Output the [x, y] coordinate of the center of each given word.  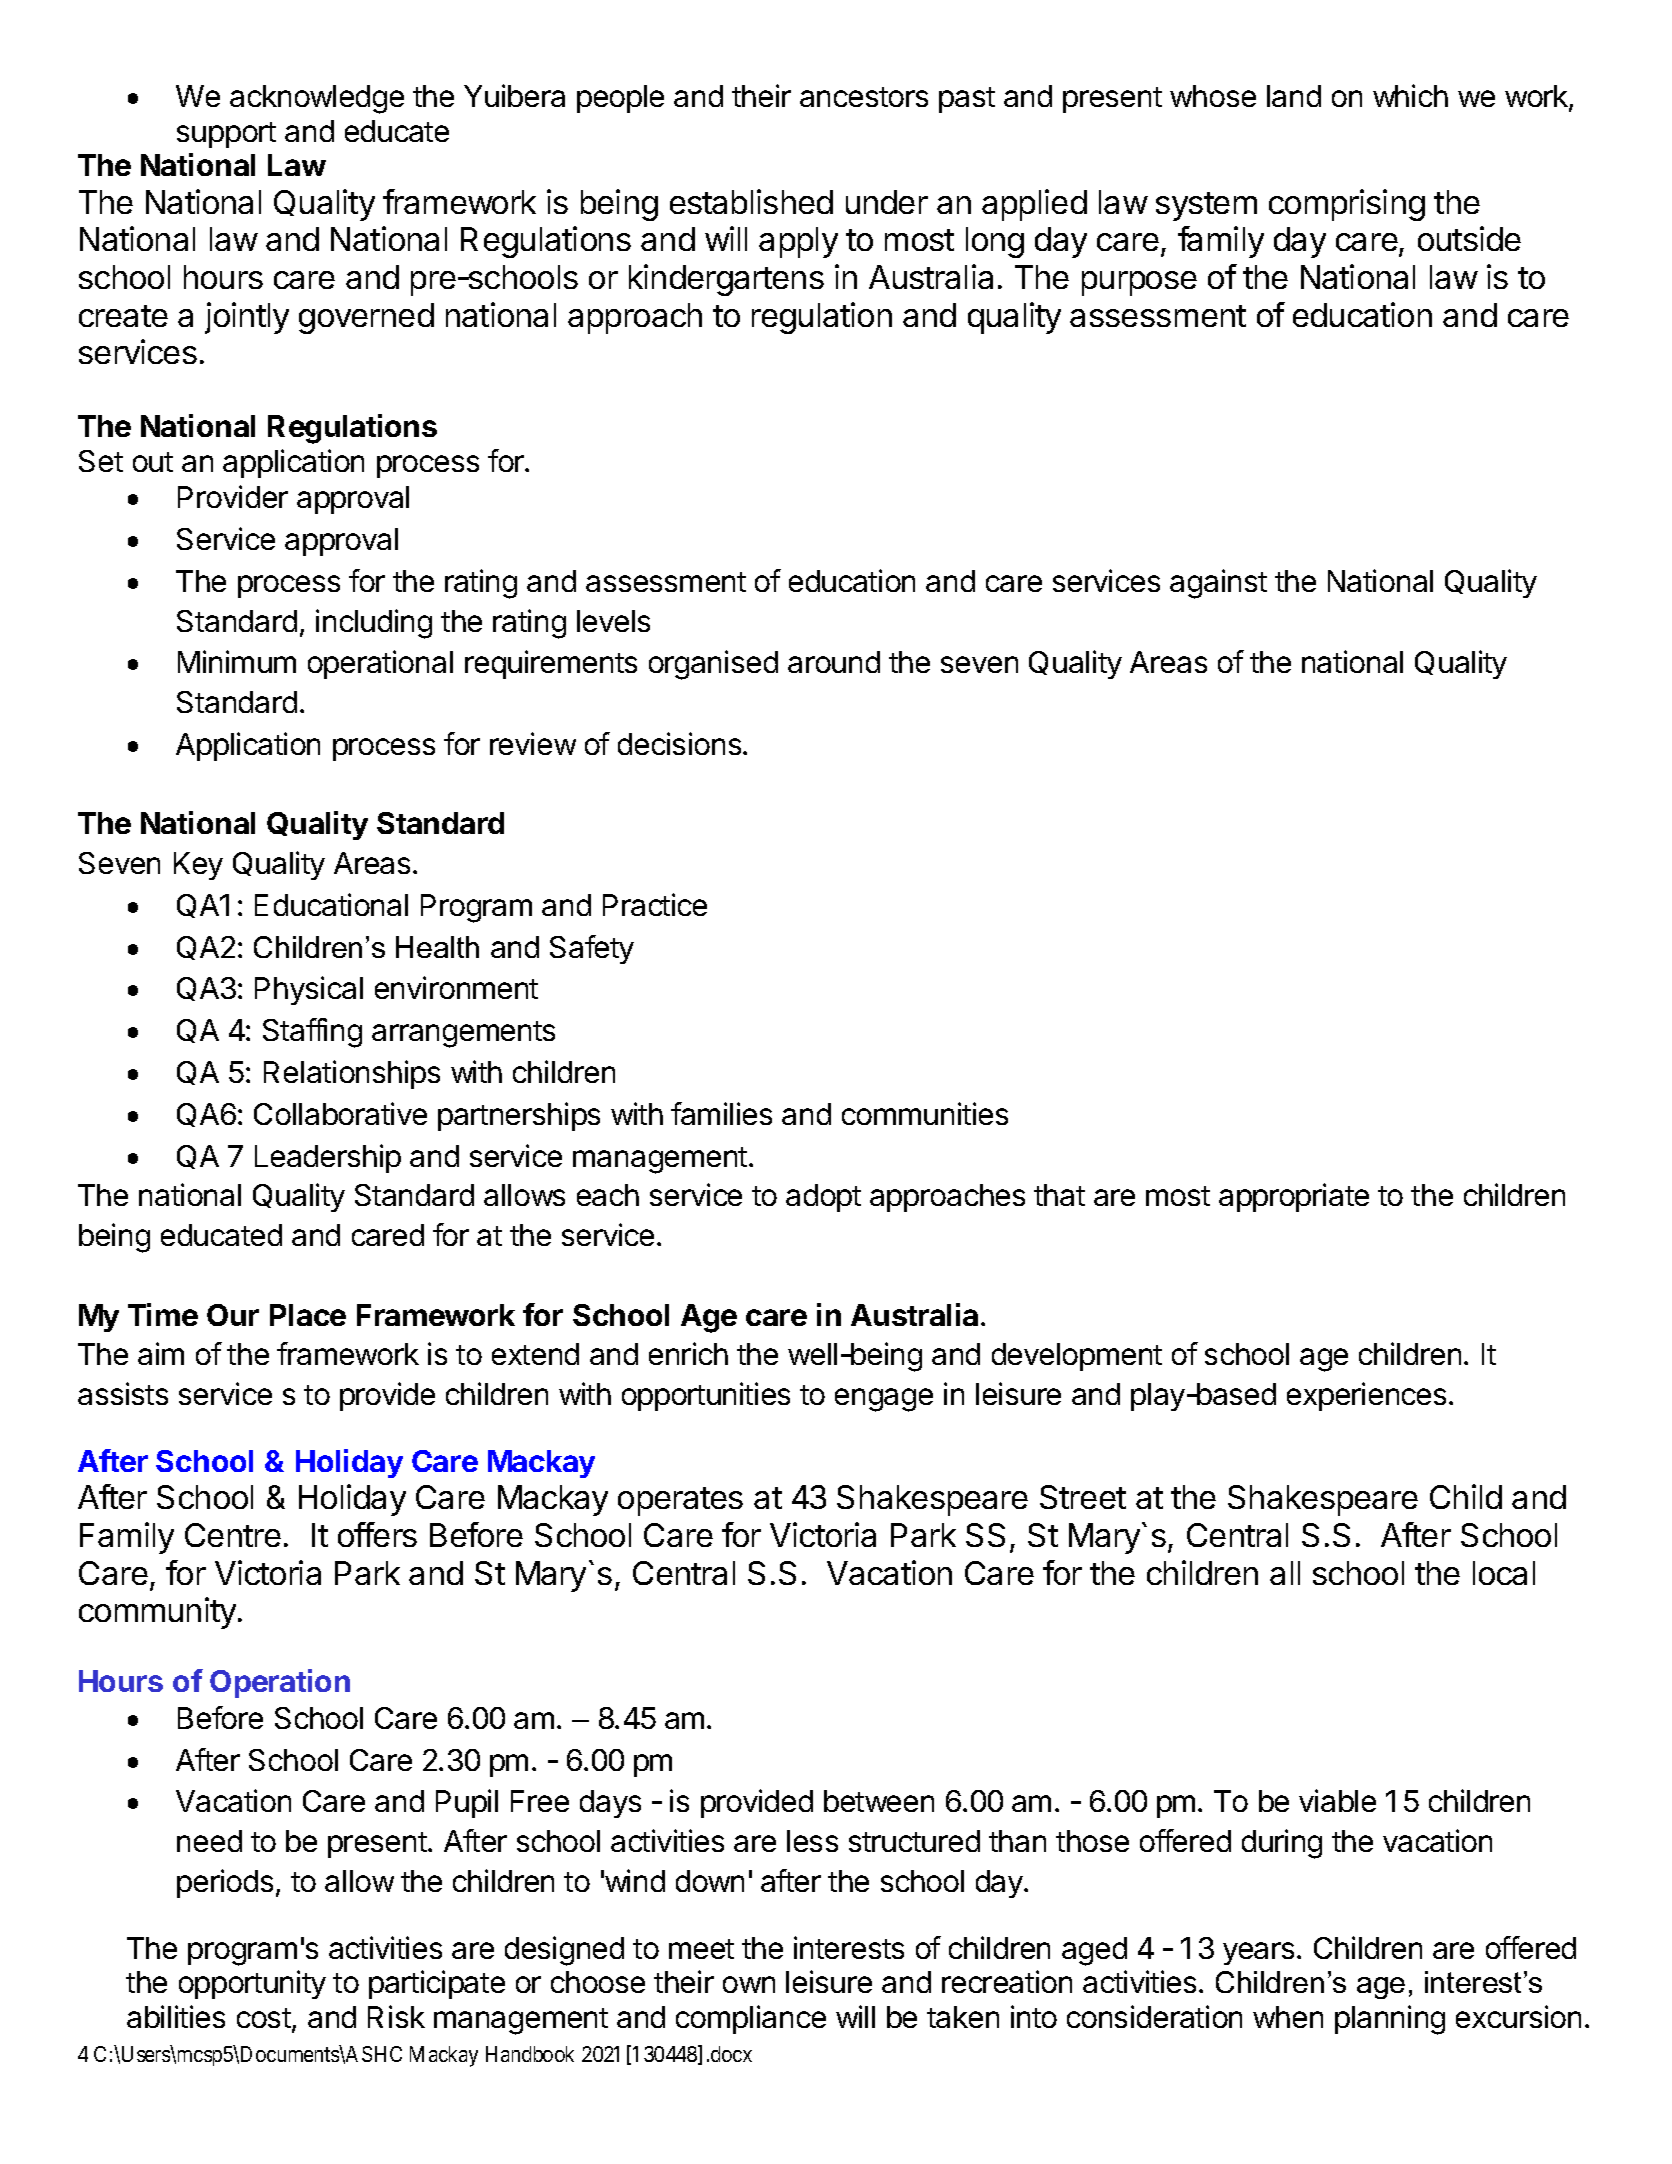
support [226, 135]
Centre [233, 1535]
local [1504, 1573]
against [1218, 584]
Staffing [312, 1033]
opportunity [252, 1984]
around [834, 662]
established [751, 201]
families [721, 1113]
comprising [1347, 205]
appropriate [1294, 1197]
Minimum [237, 661]
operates [680, 1501]
